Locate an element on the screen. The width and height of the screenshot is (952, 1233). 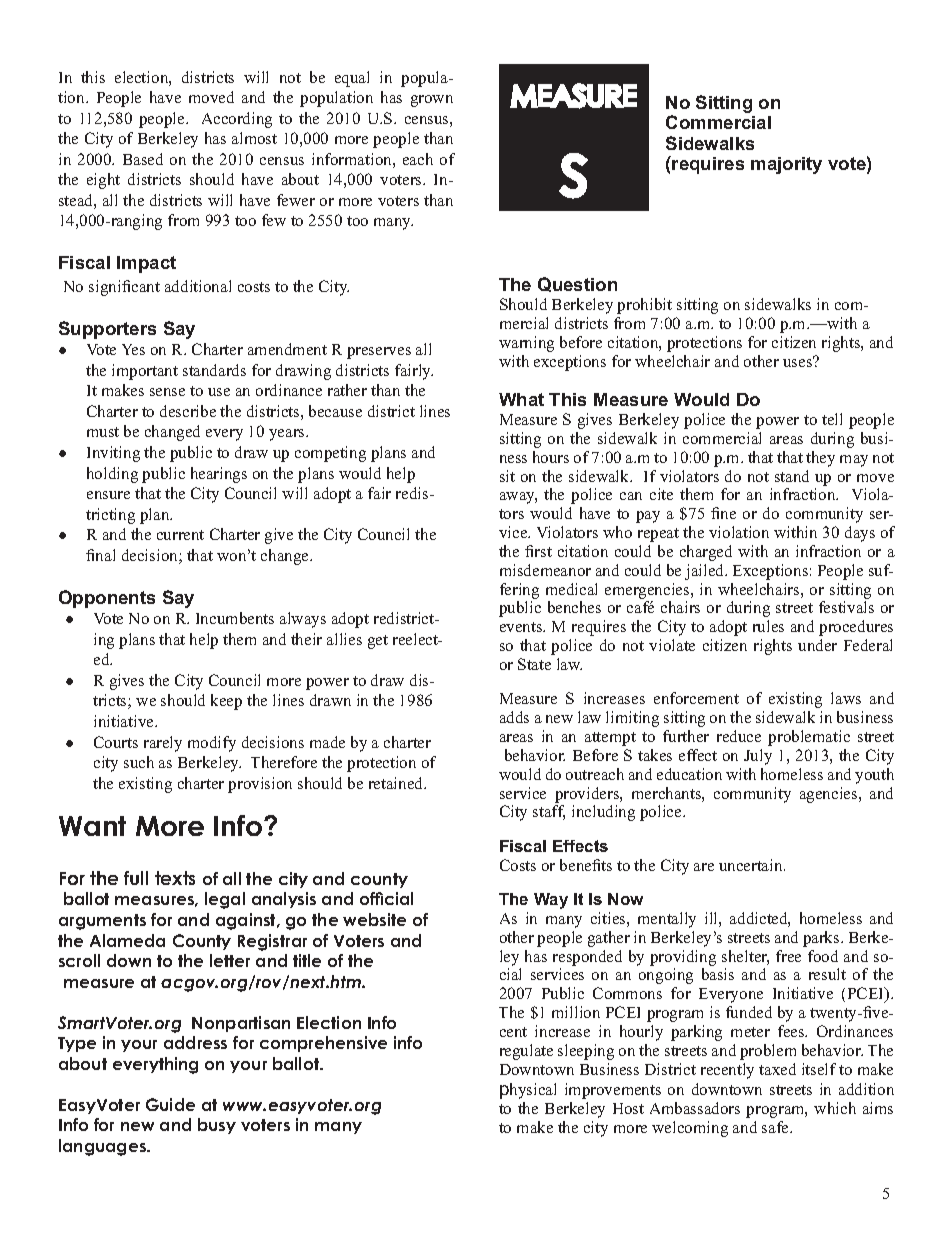
grown is located at coordinates (432, 101).
